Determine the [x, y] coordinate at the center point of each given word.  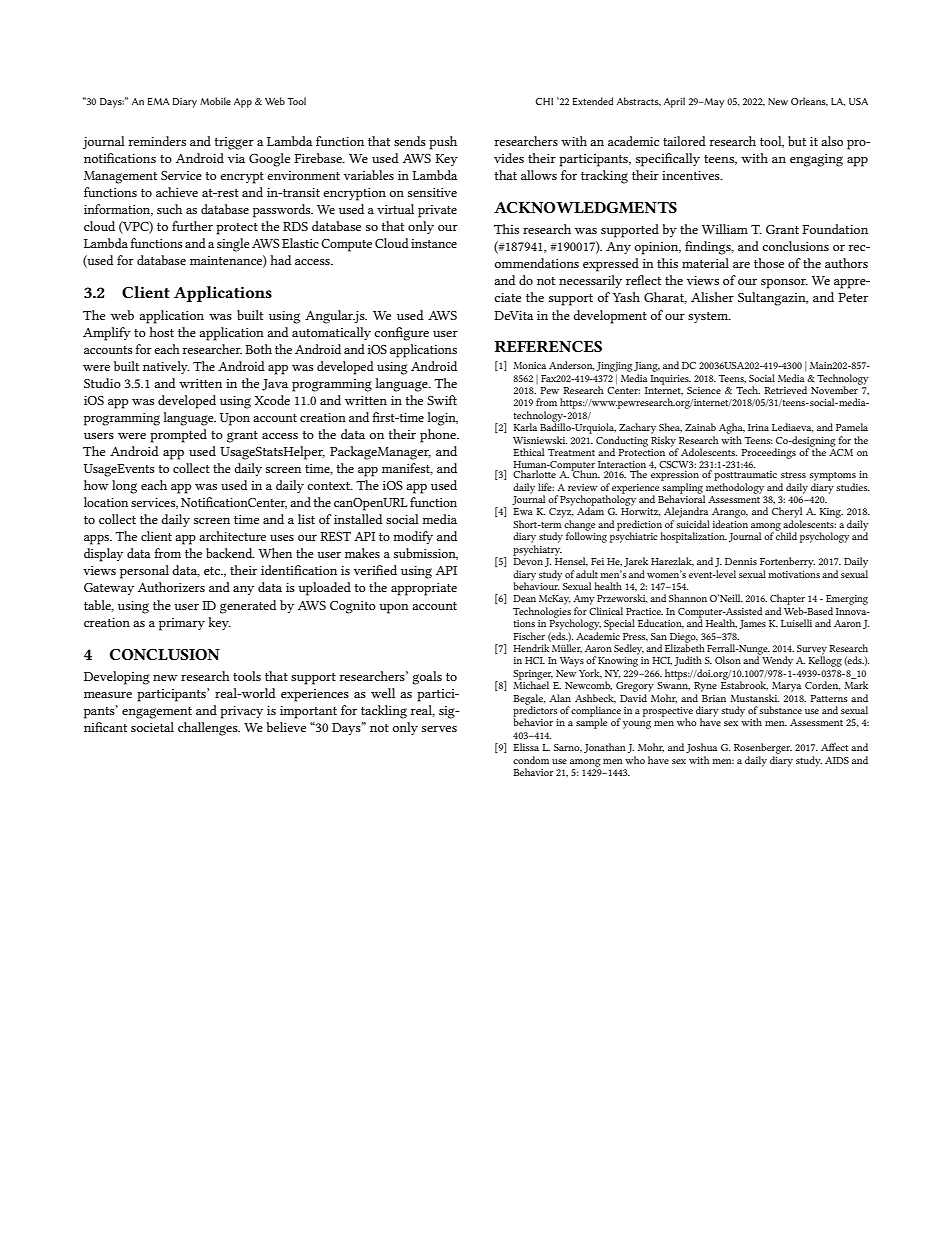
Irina [758, 427]
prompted [178, 436]
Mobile [215, 101]
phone [439, 436]
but [797, 141]
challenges [209, 729]
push [443, 143]
